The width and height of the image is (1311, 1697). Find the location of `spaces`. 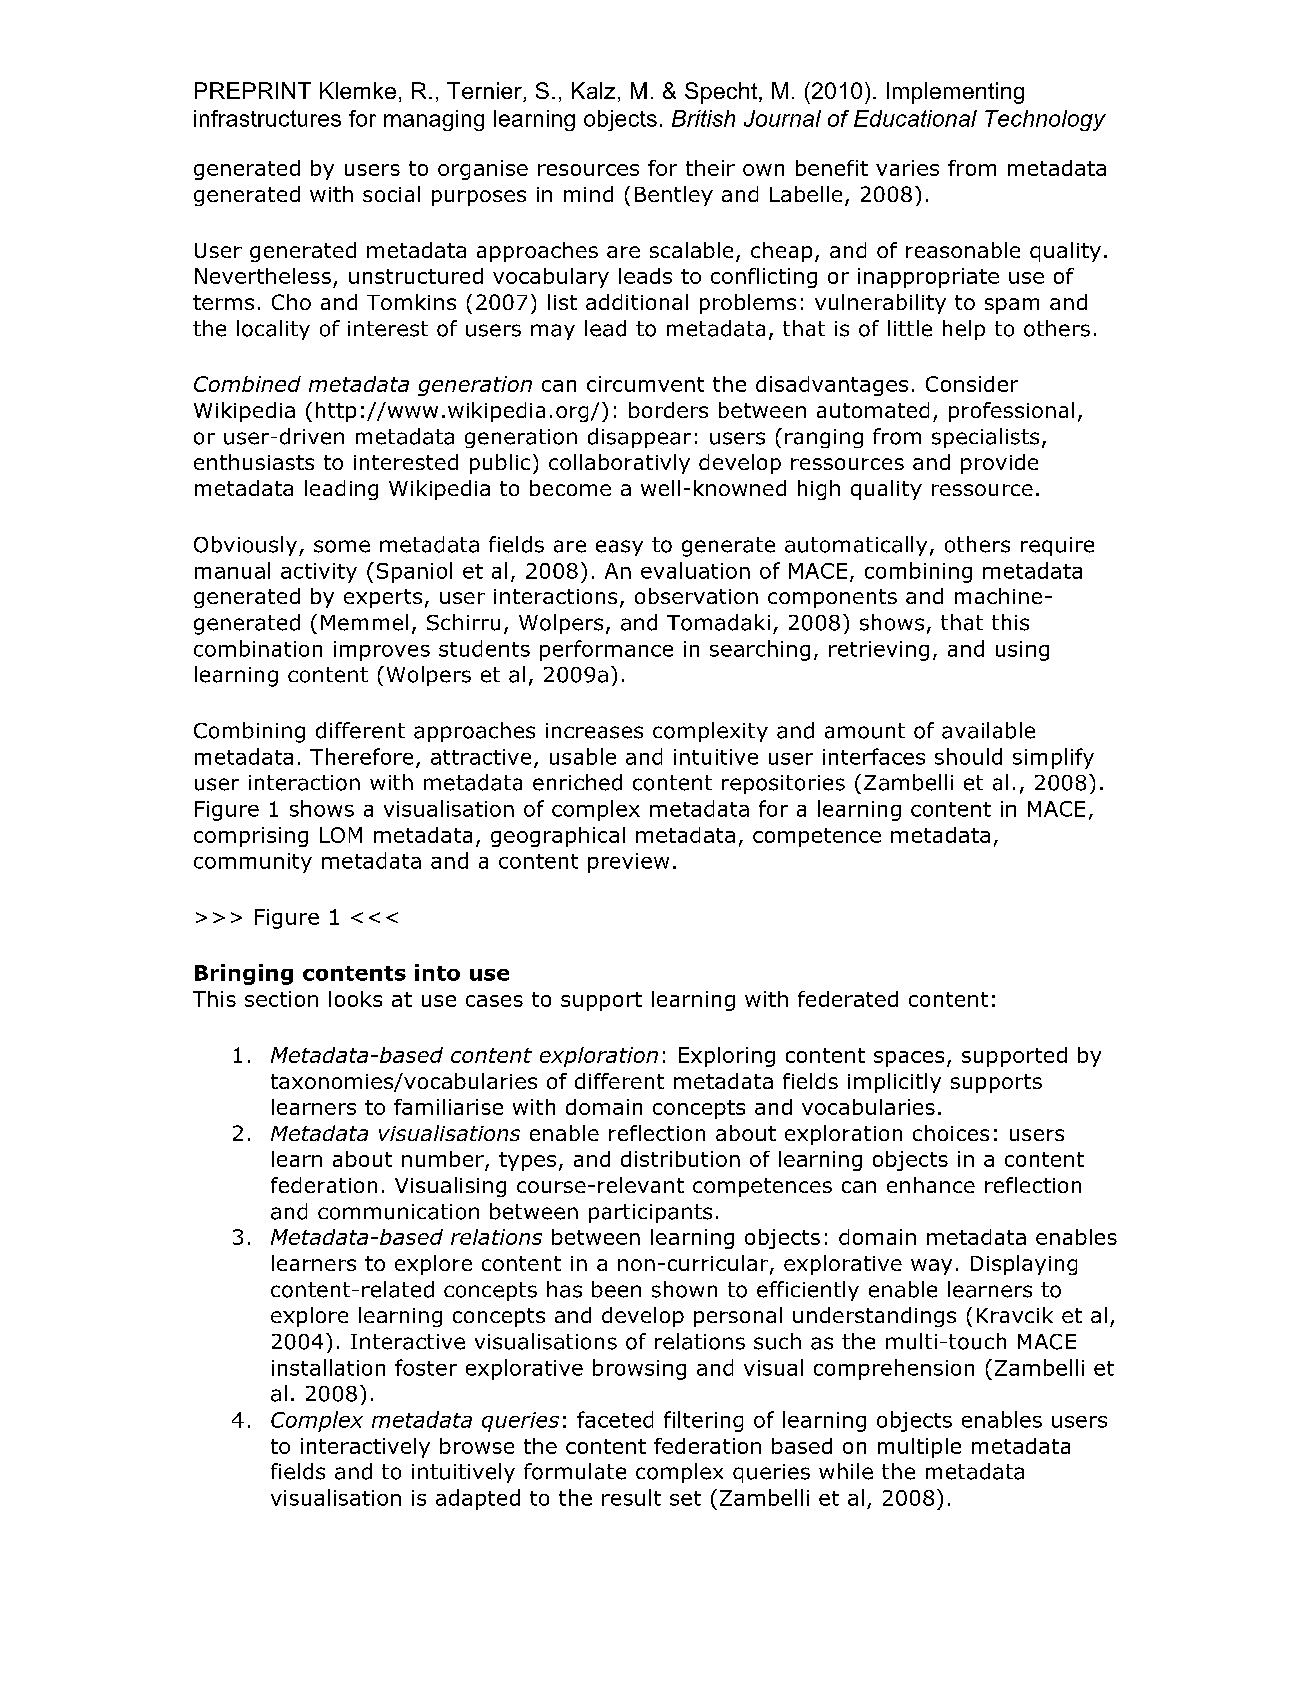

spaces is located at coordinates (909, 1059).
